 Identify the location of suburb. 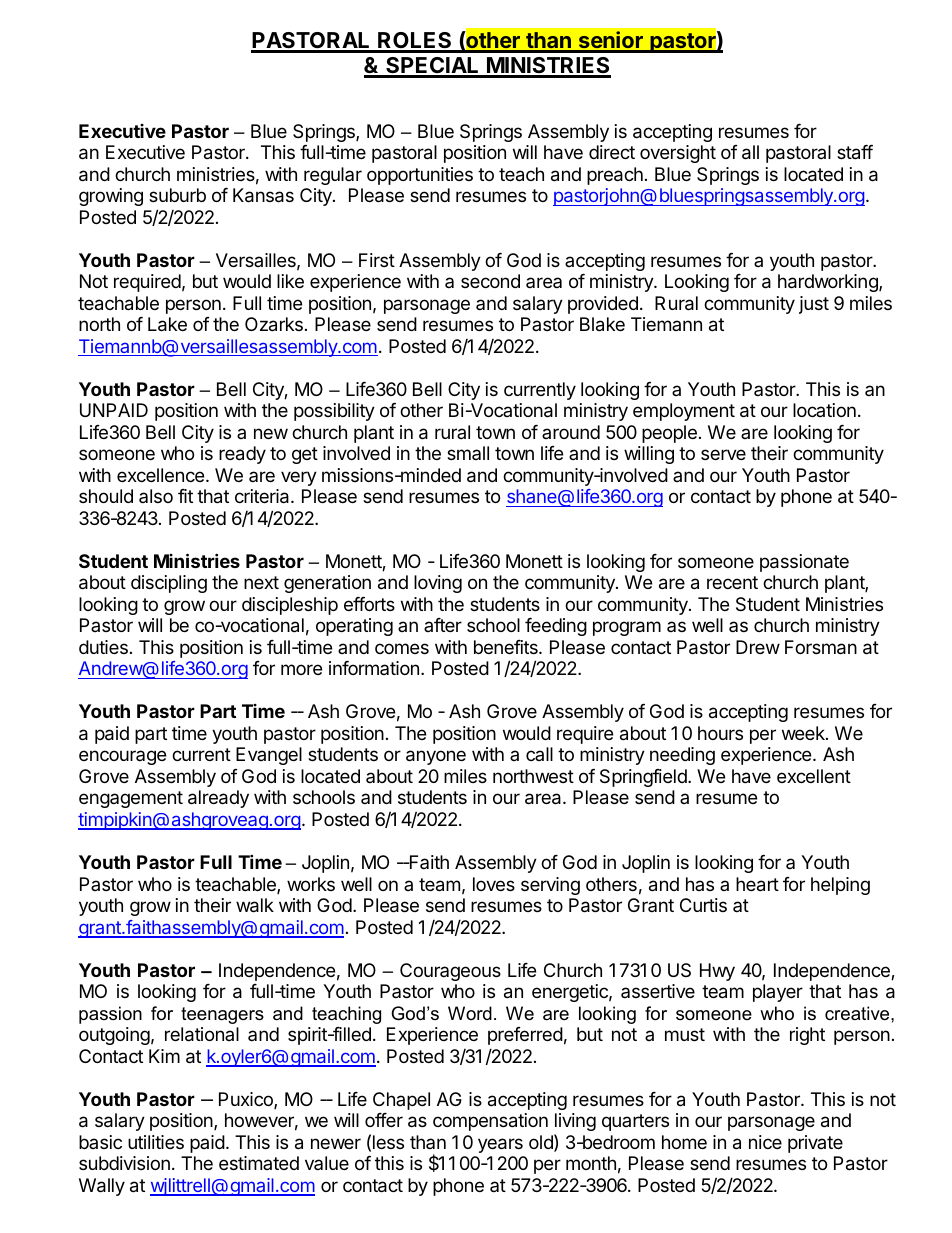
(177, 195).
